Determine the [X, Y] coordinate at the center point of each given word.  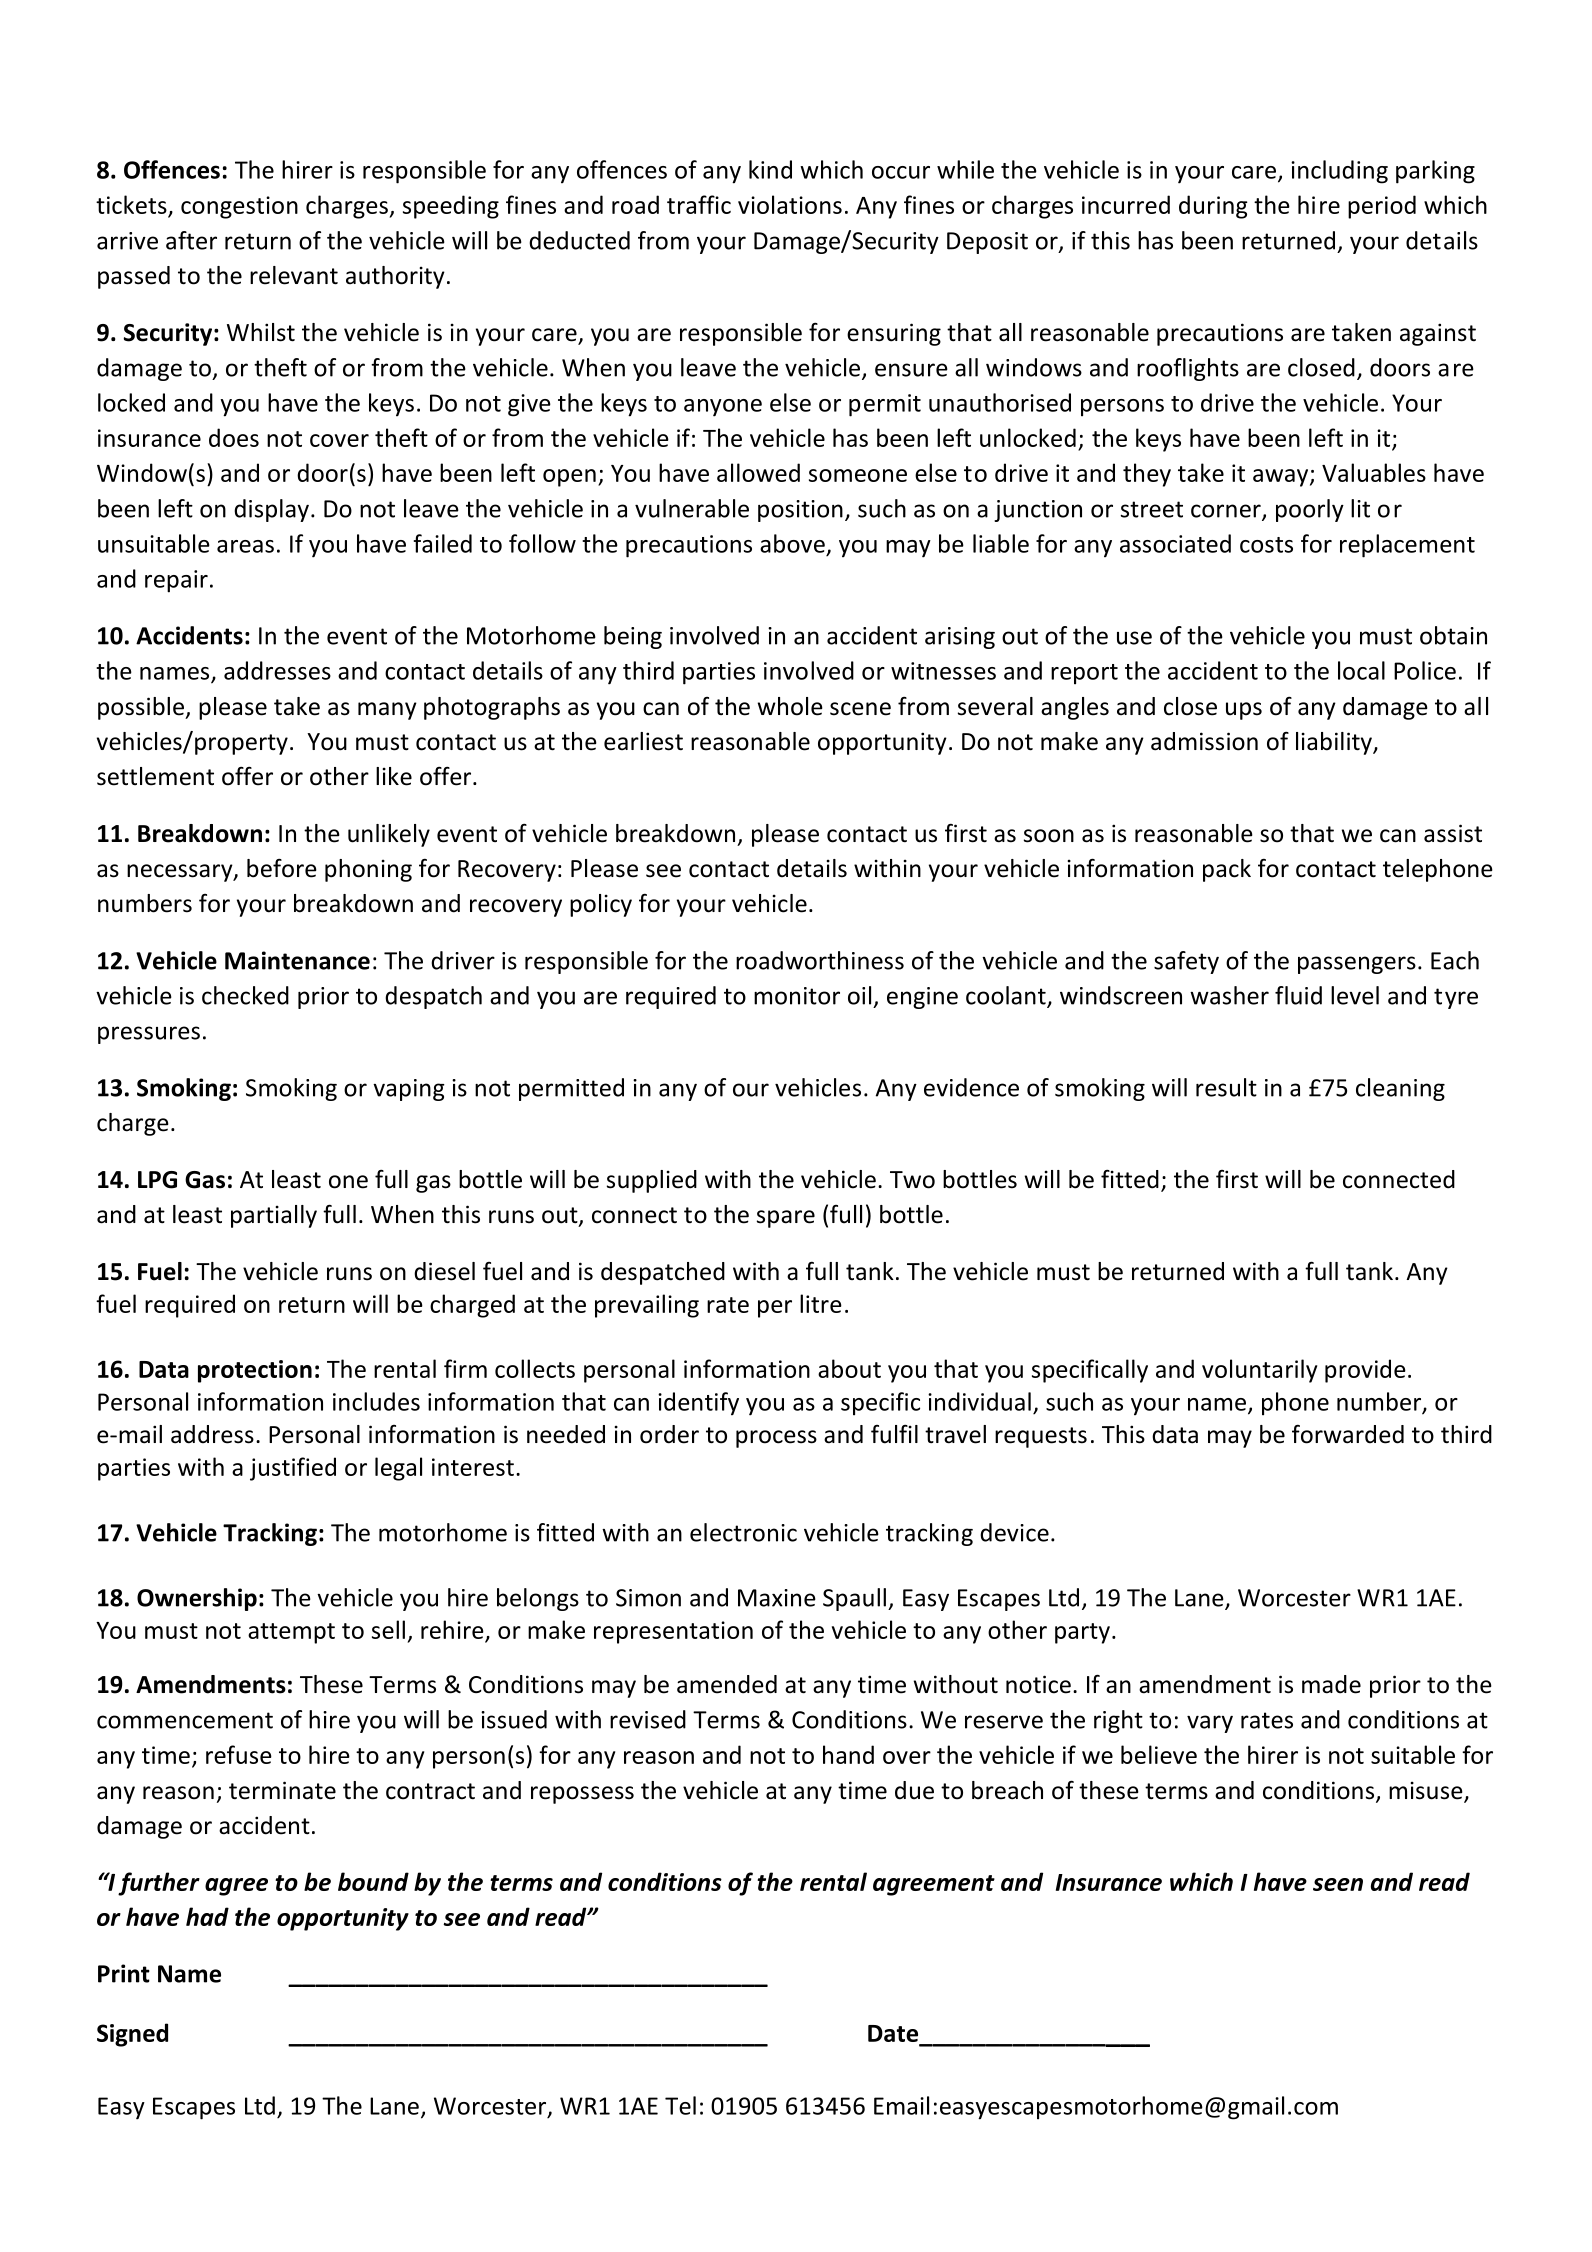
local [1361, 670]
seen [1338, 1884]
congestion [239, 207]
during [1213, 207]
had [207, 1916]
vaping [409, 1090]
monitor [797, 996]
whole [790, 706]
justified [293, 1469]
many [387, 711]
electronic [743, 1532]
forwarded [1348, 1434]
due [914, 1790]
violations [790, 204]
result [1226, 1087]
